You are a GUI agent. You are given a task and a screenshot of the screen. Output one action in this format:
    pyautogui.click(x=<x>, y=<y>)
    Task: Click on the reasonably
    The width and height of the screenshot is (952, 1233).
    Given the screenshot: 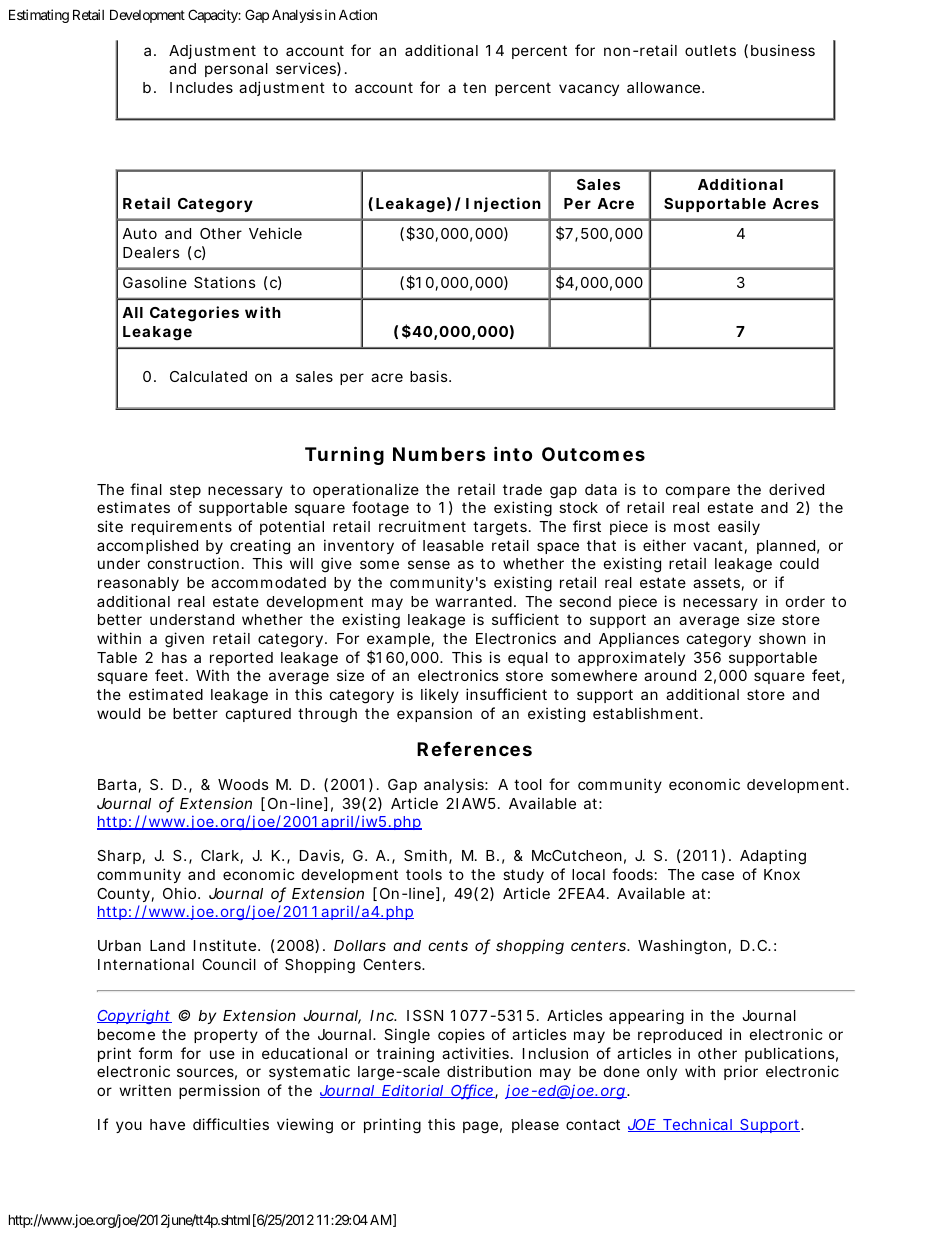 What is the action you would take?
    pyautogui.click(x=138, y=584)
